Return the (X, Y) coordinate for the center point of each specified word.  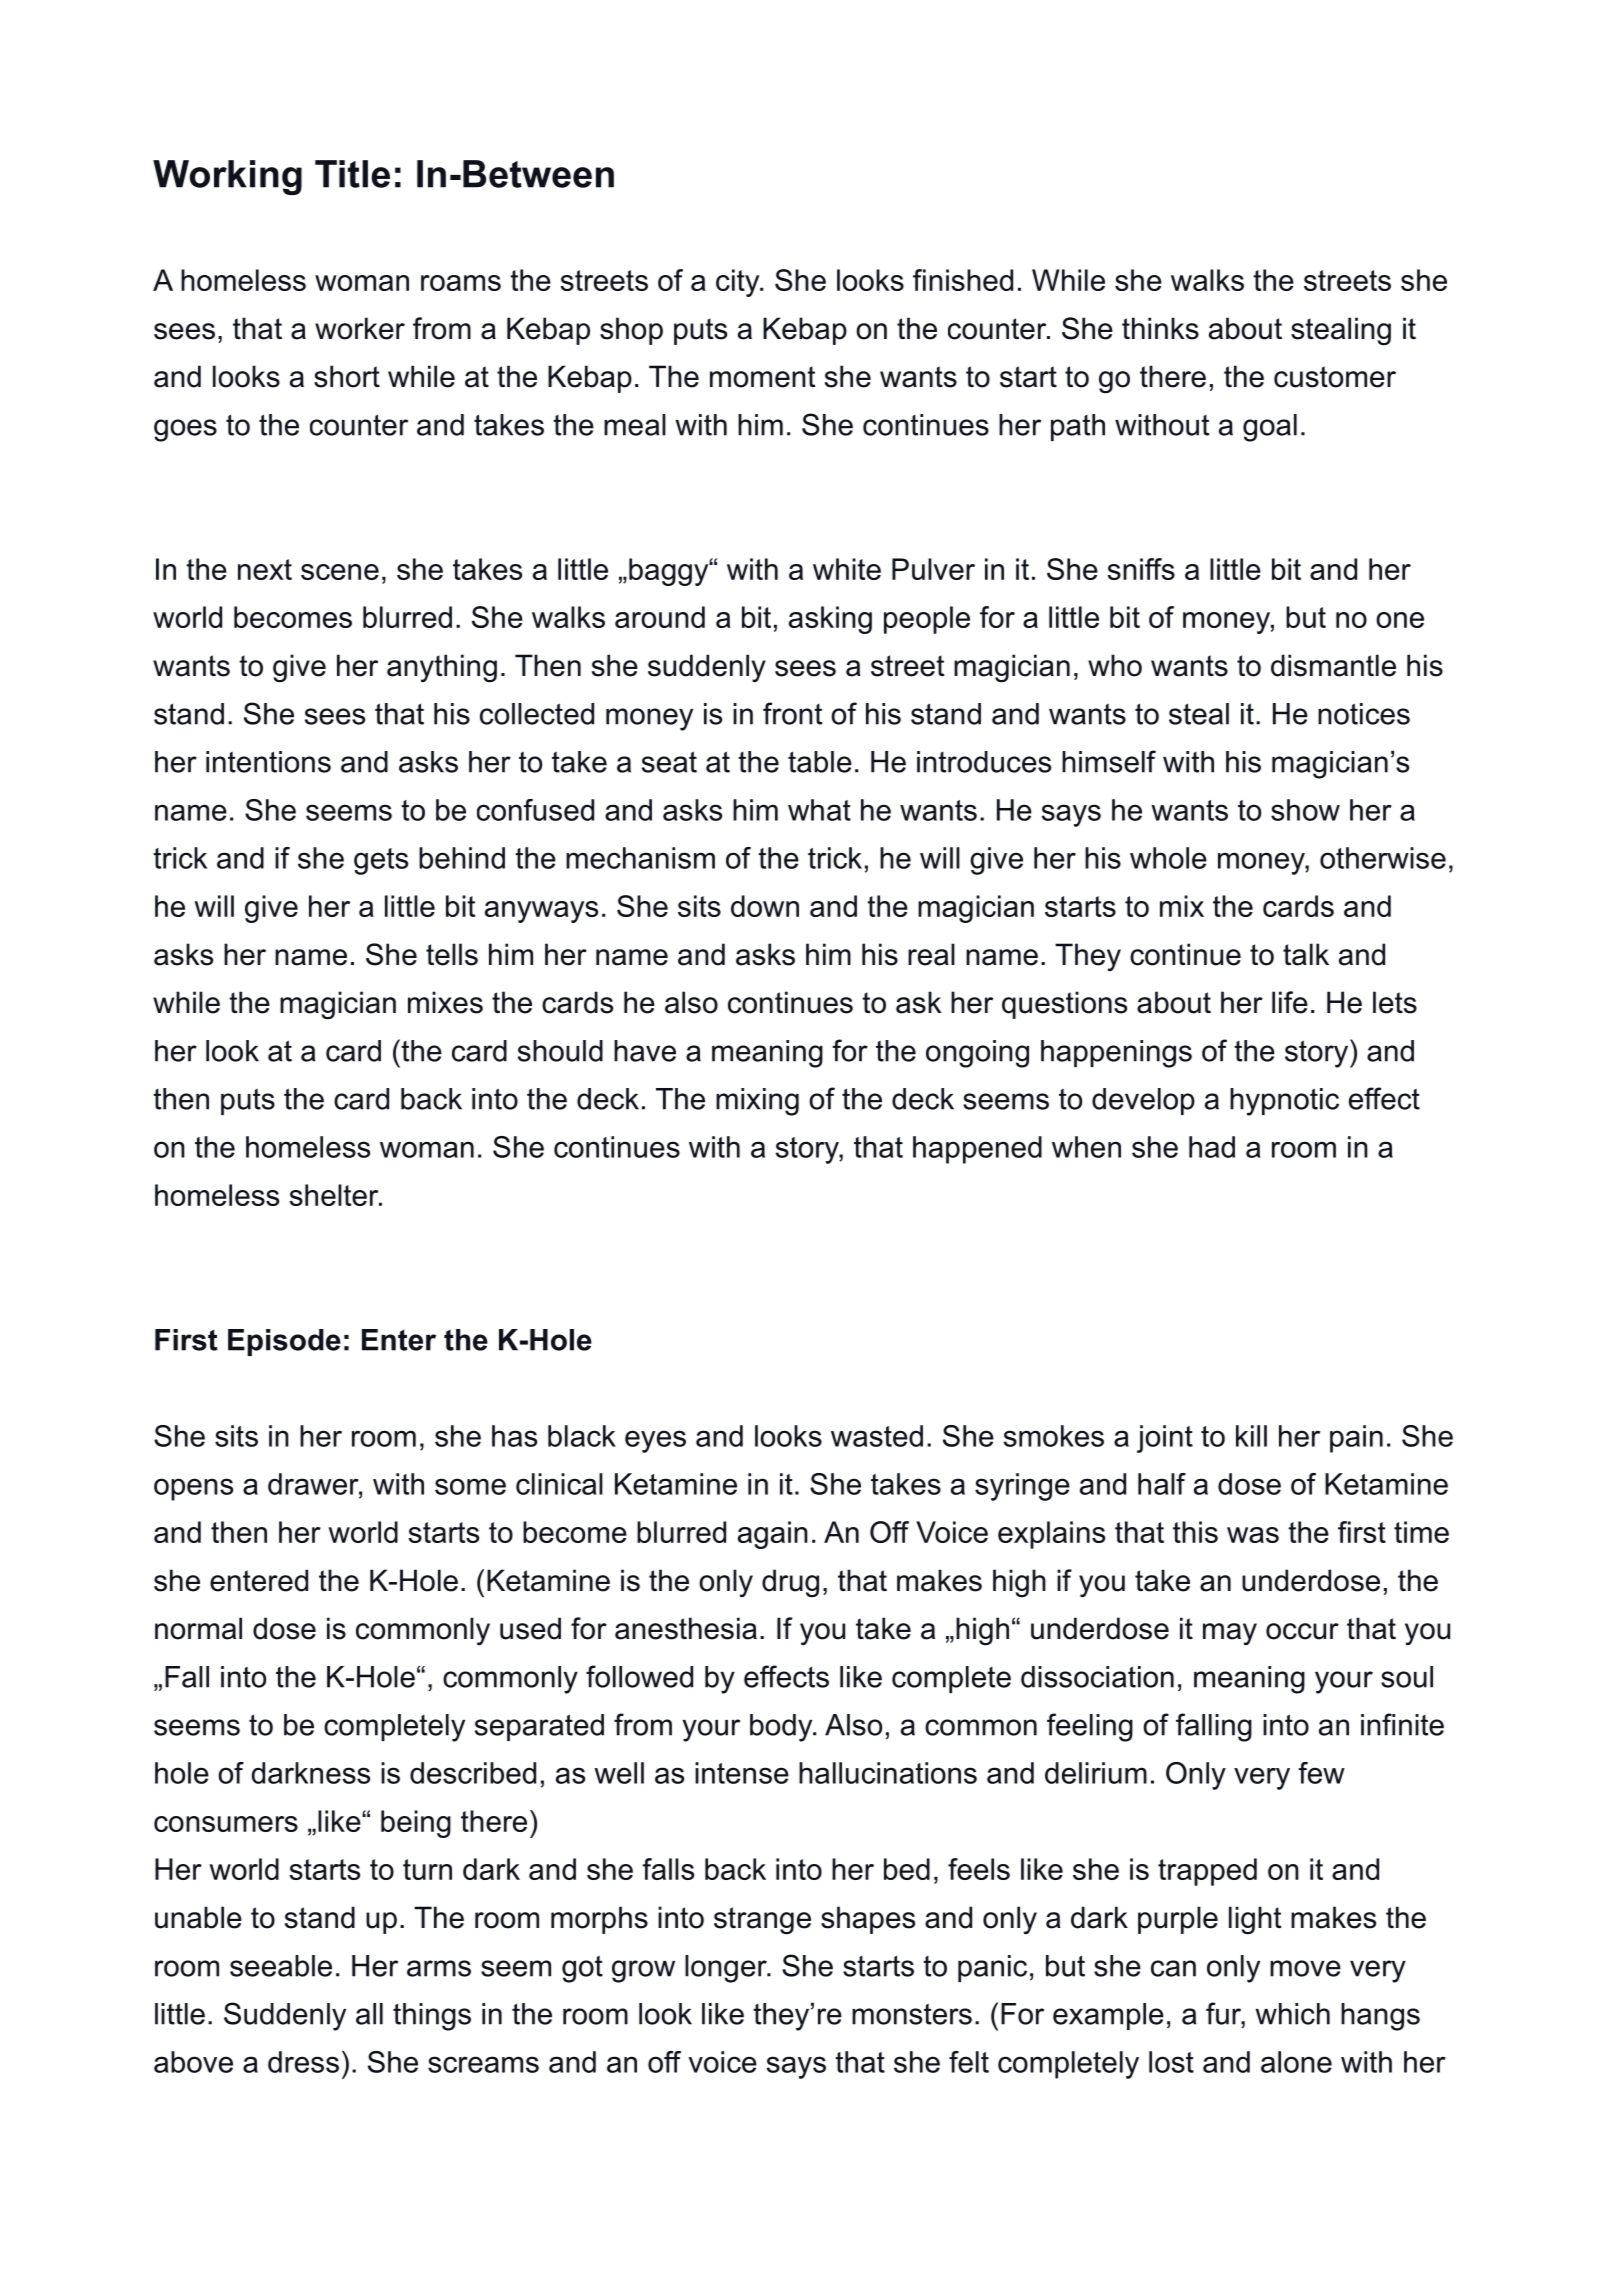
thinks (1160, 328)
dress (303, 2062)
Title (352, 174)
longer (727, 1969)
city (739, 283)
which (1292, 2014)
